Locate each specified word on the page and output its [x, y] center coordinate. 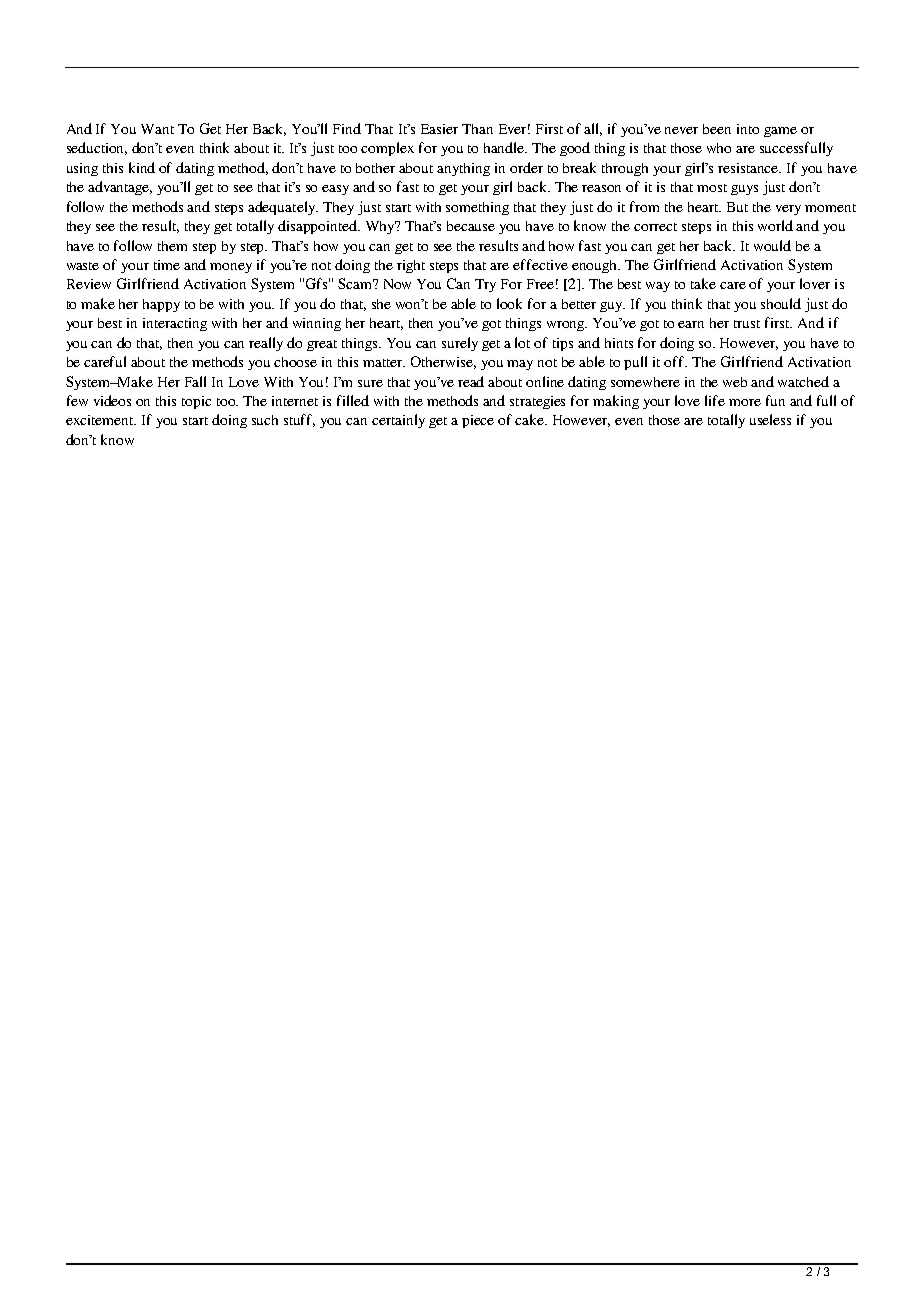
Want [157, 129]
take [703, 283]
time [167, 265]
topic [196, 402]
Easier [439, 129]
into [748, 129]
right [411, 266]
